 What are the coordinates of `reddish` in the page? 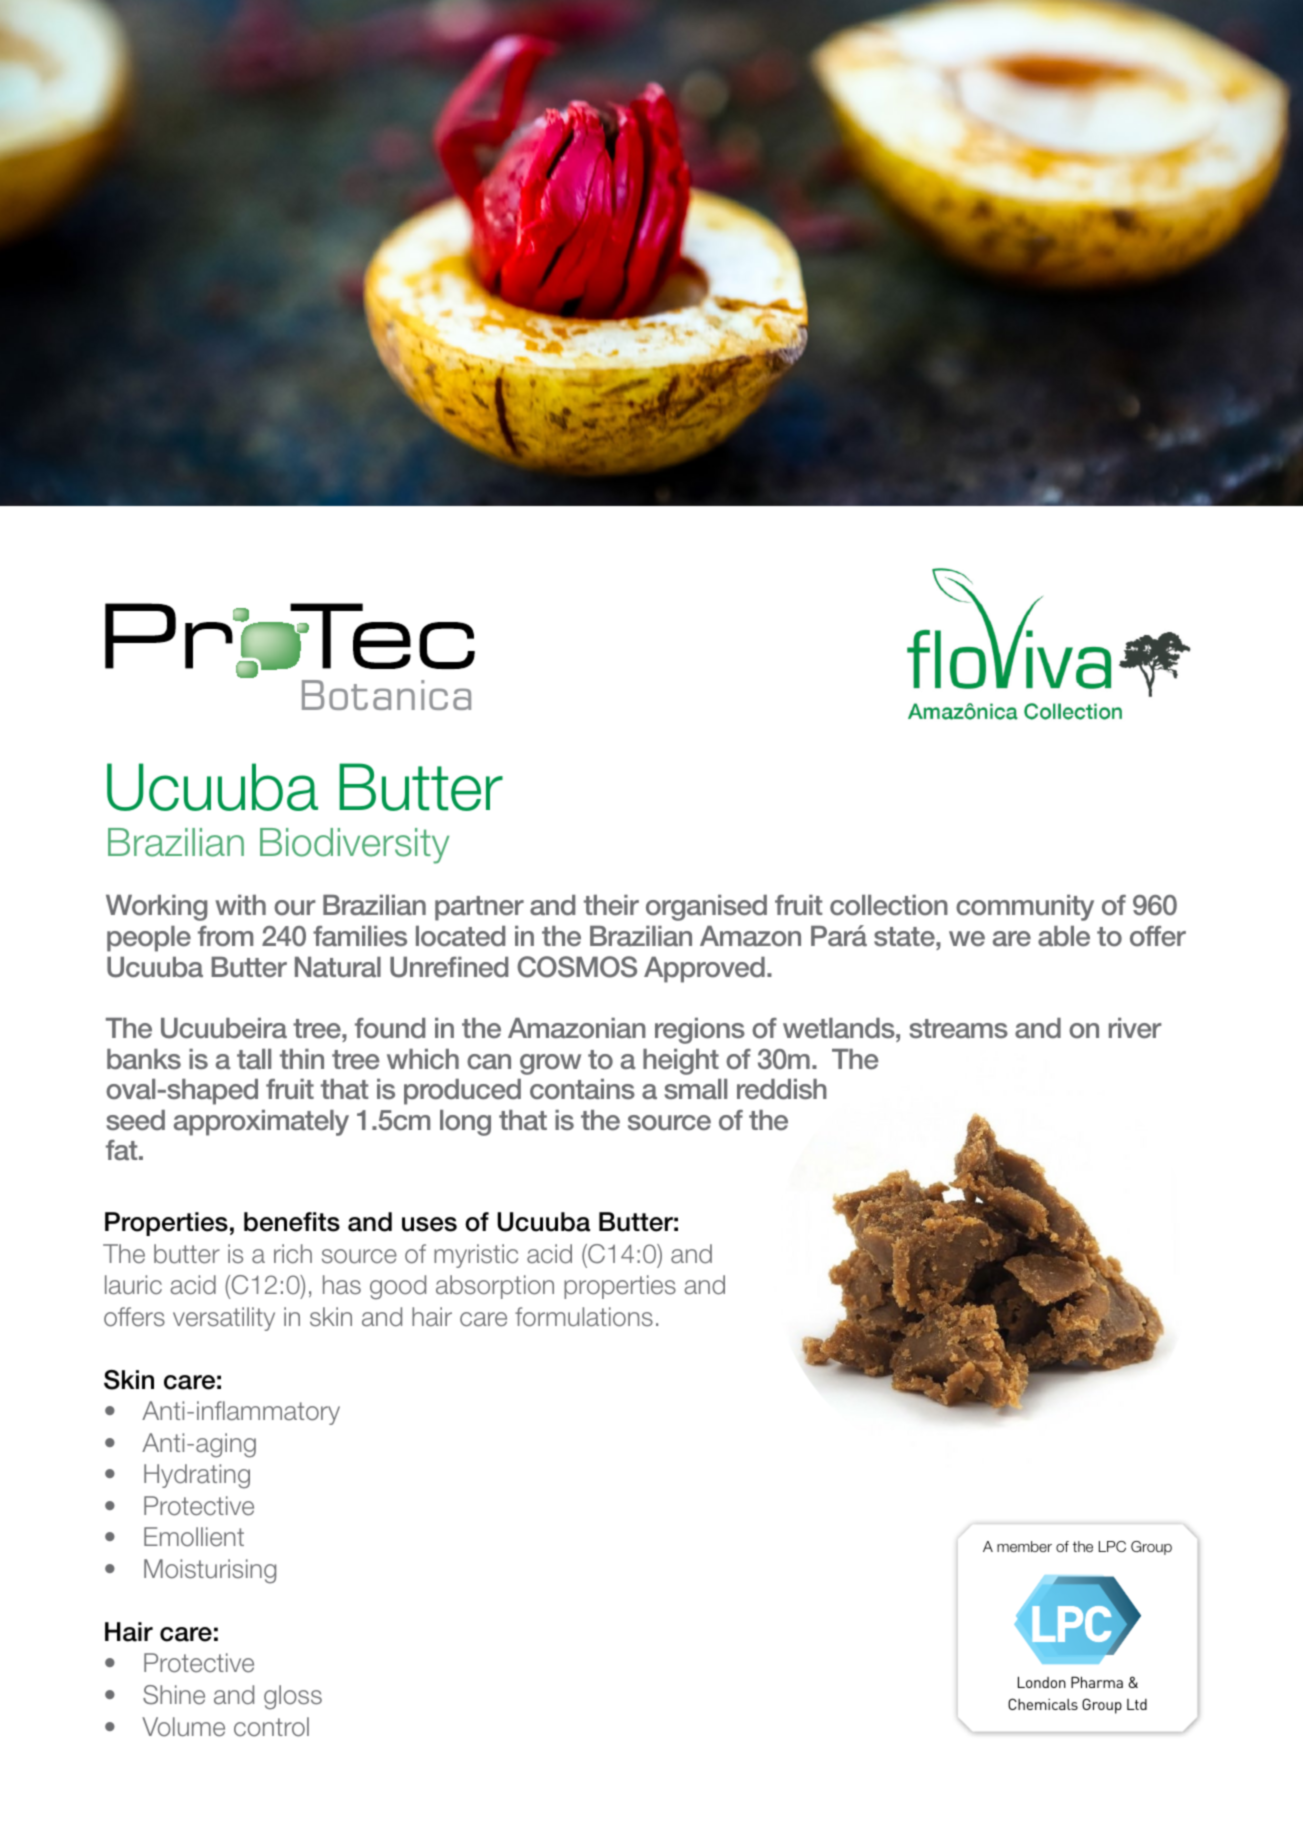 It's located at (782, 1089).
